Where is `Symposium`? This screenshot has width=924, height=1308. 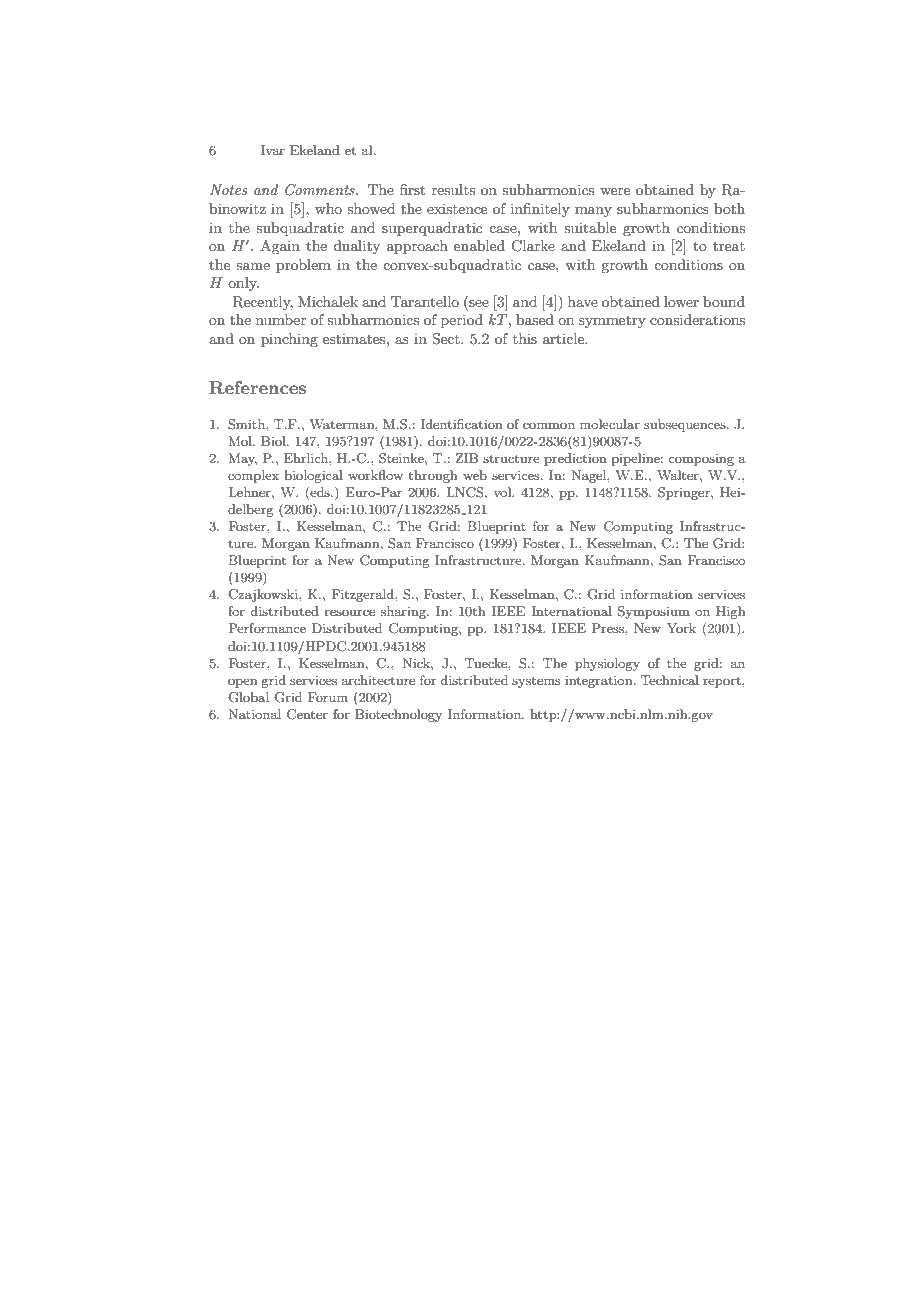 Symposium is located at coordinates (654, 612).
